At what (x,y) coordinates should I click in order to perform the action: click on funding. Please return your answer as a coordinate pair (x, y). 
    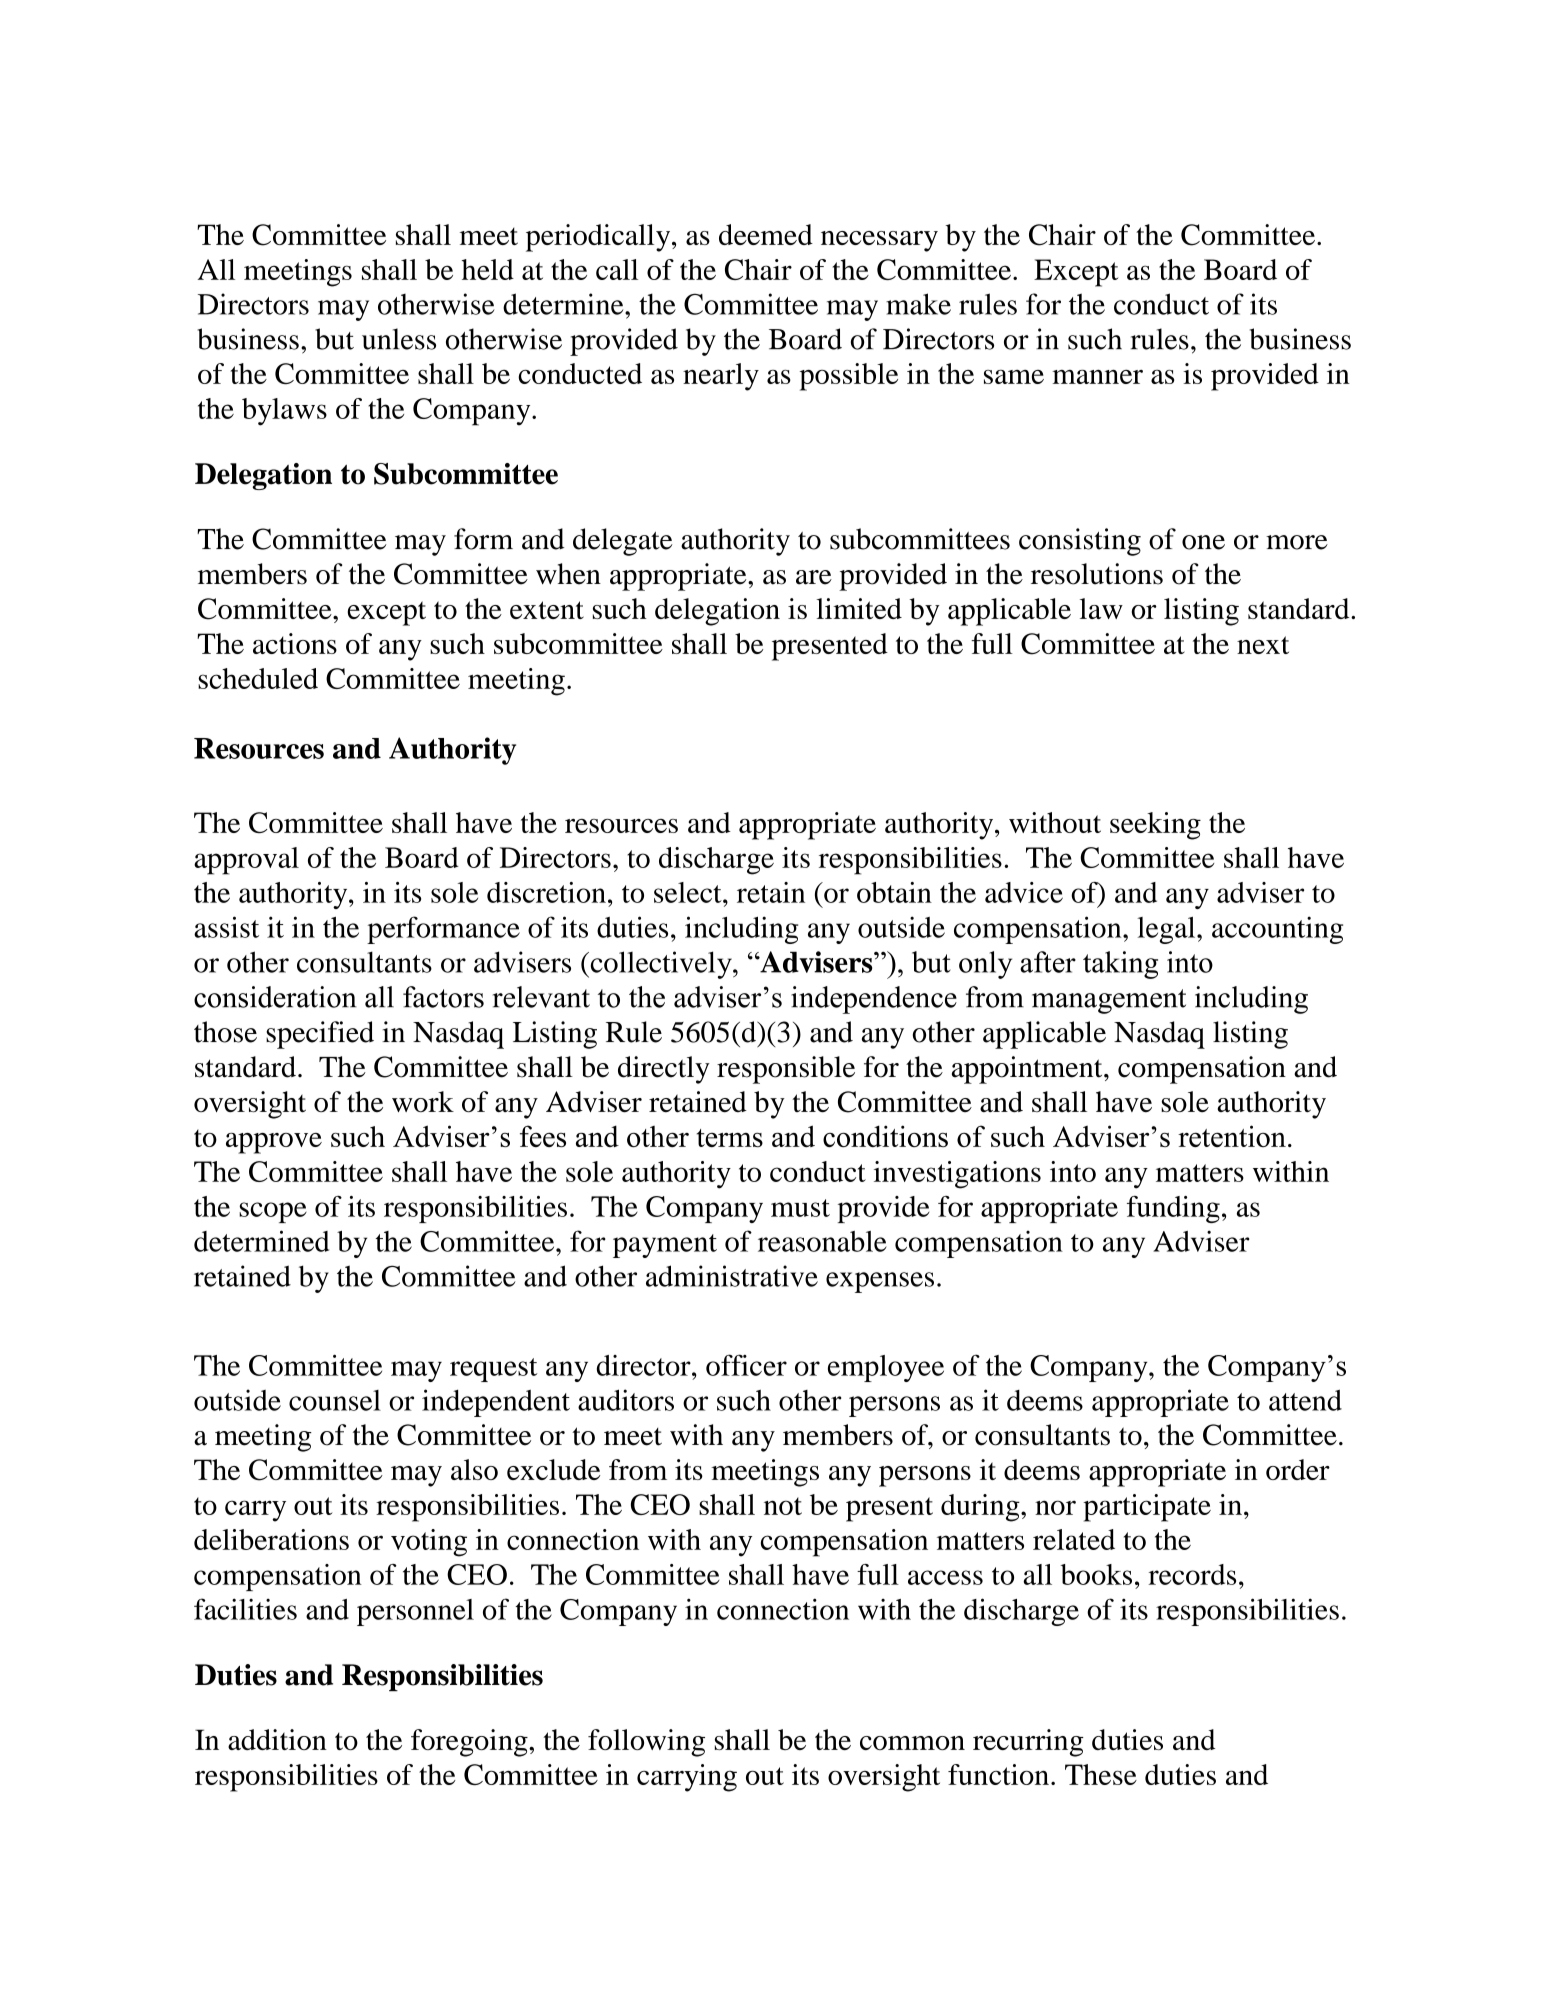
    Looking at the image, I should click on (1173, 1209).
